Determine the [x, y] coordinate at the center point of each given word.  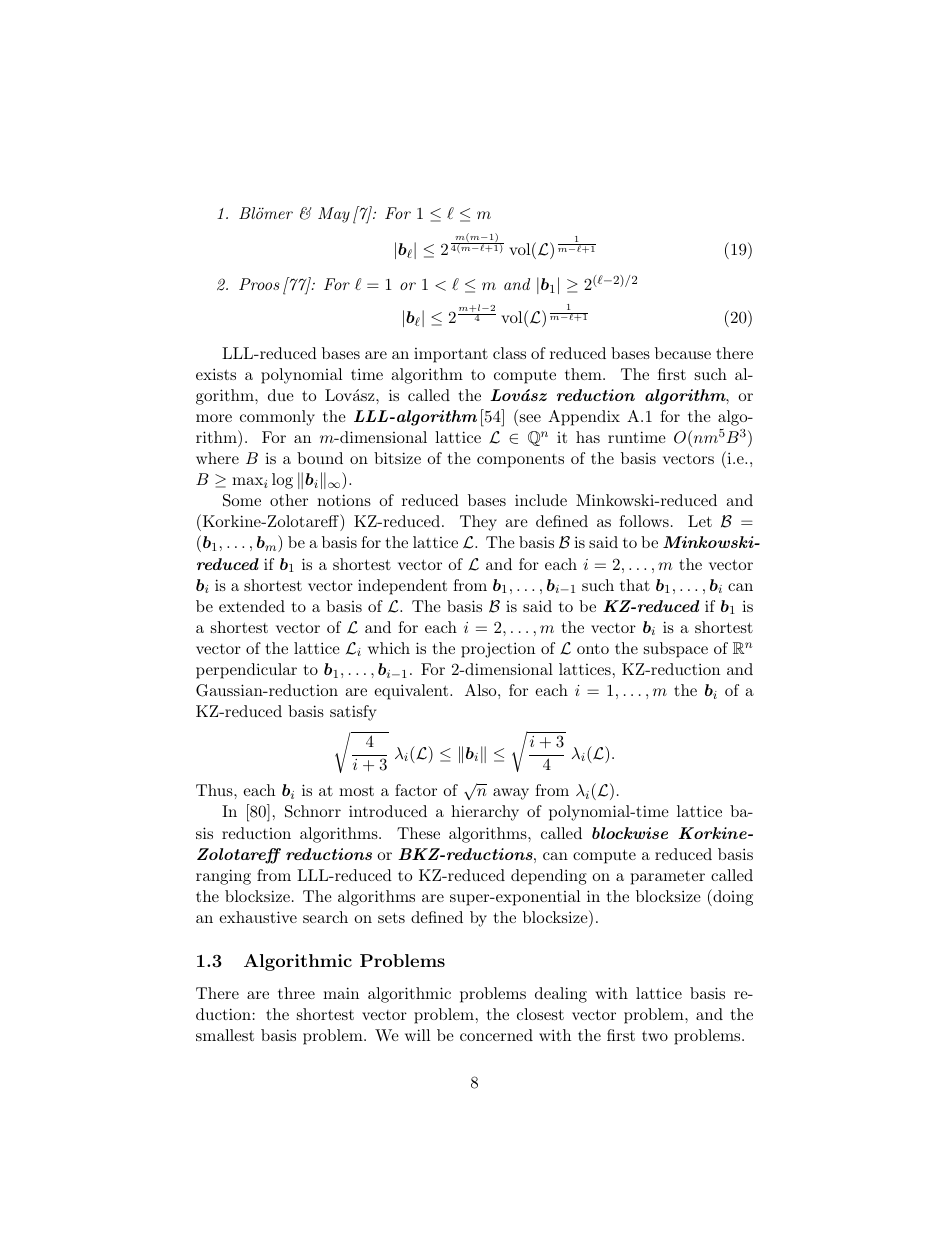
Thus [215, 790]
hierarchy [485, 813]
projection [498, 650]
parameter [668, 878]
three [296, 993]
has [588, 437]
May [334, 215]
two [655, 1036]
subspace [676, 650]
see [529, 419]
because [683, 353]
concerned [496, 1035]
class [509, 353]
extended [252, 606]
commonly [277, 418]
